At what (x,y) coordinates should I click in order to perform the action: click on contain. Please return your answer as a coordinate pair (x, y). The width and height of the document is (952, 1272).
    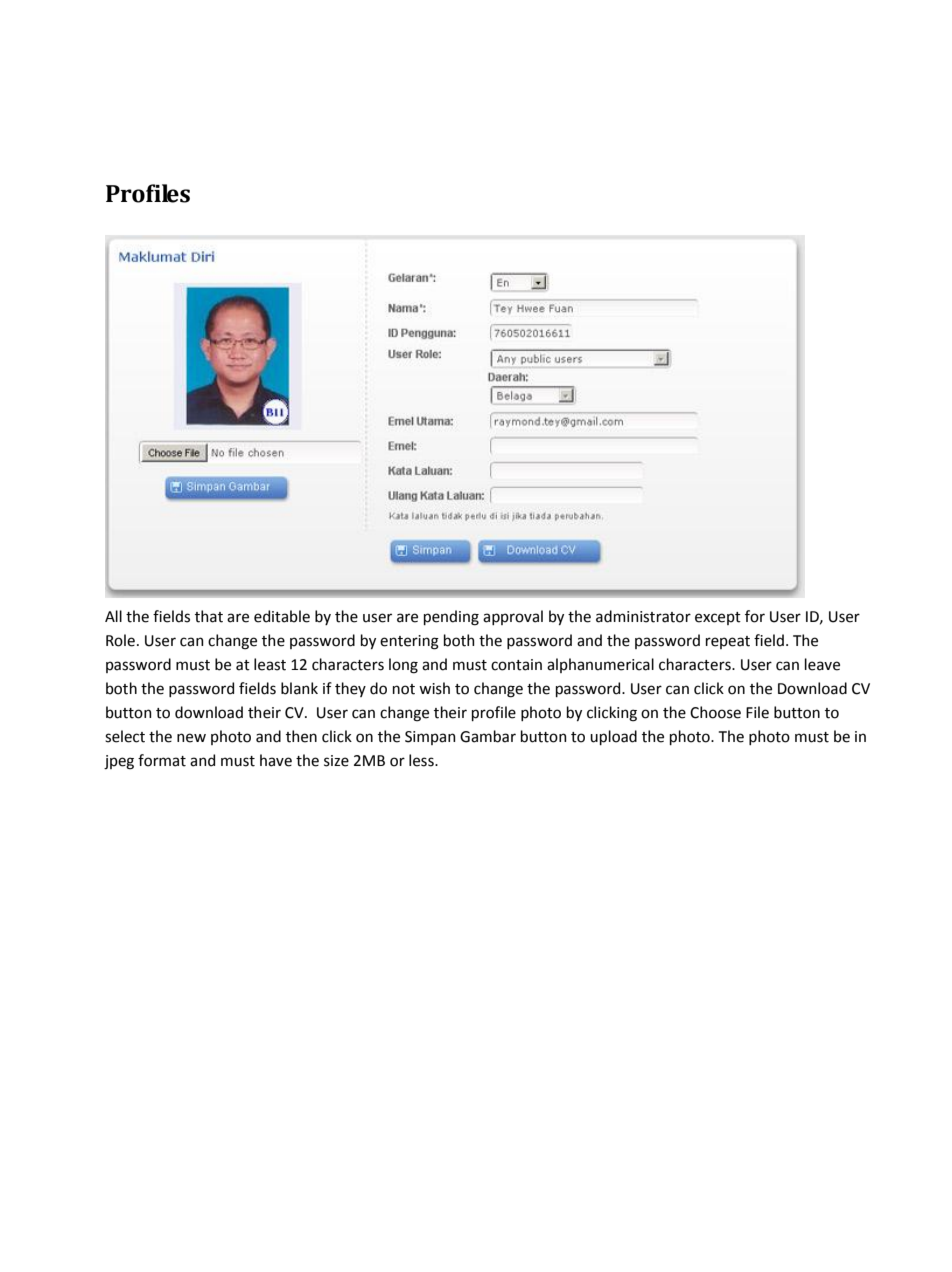
    Looking at the image, I should click on (516, 665).
